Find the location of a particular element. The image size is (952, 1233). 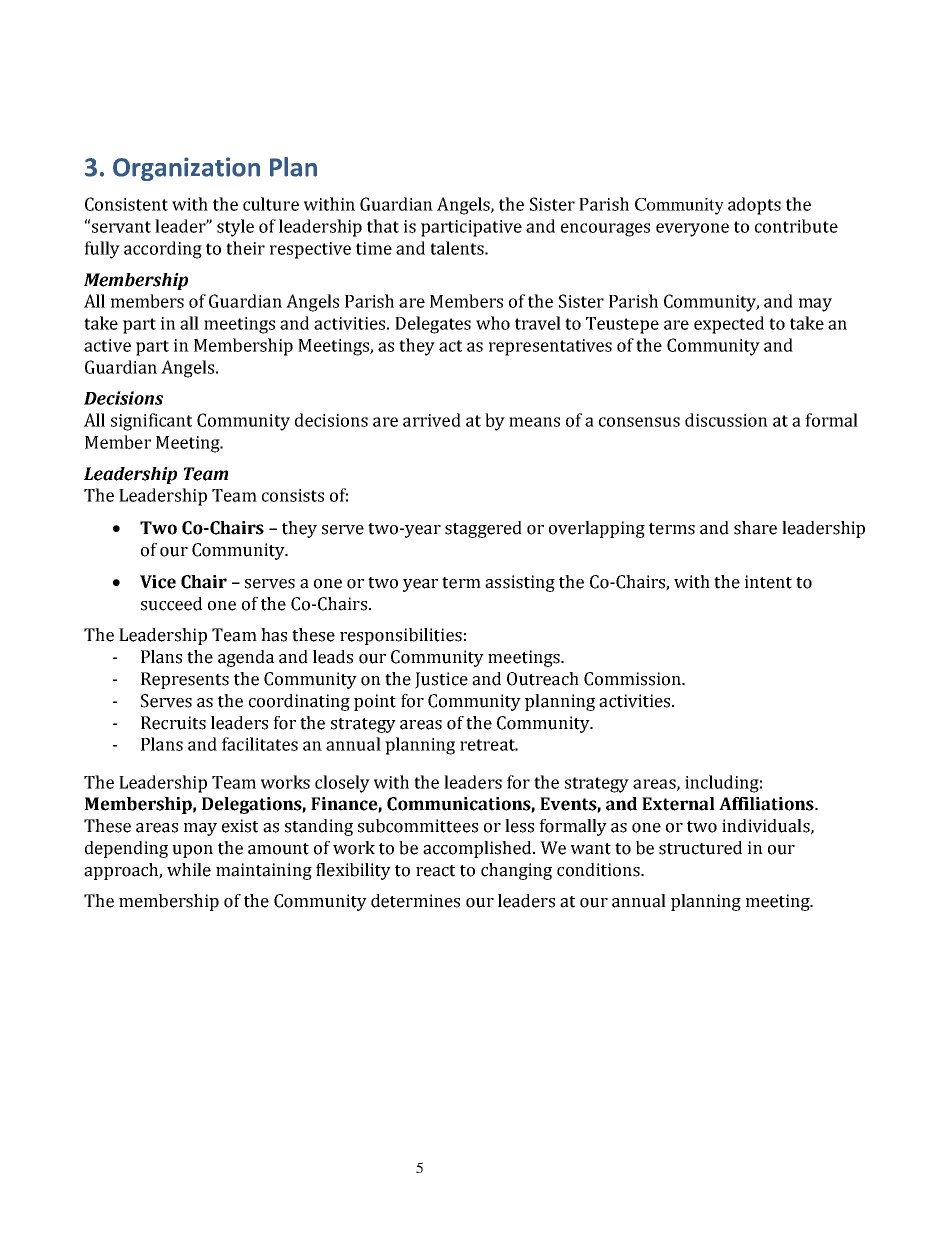

upon is located at coordinates (192, 851).
